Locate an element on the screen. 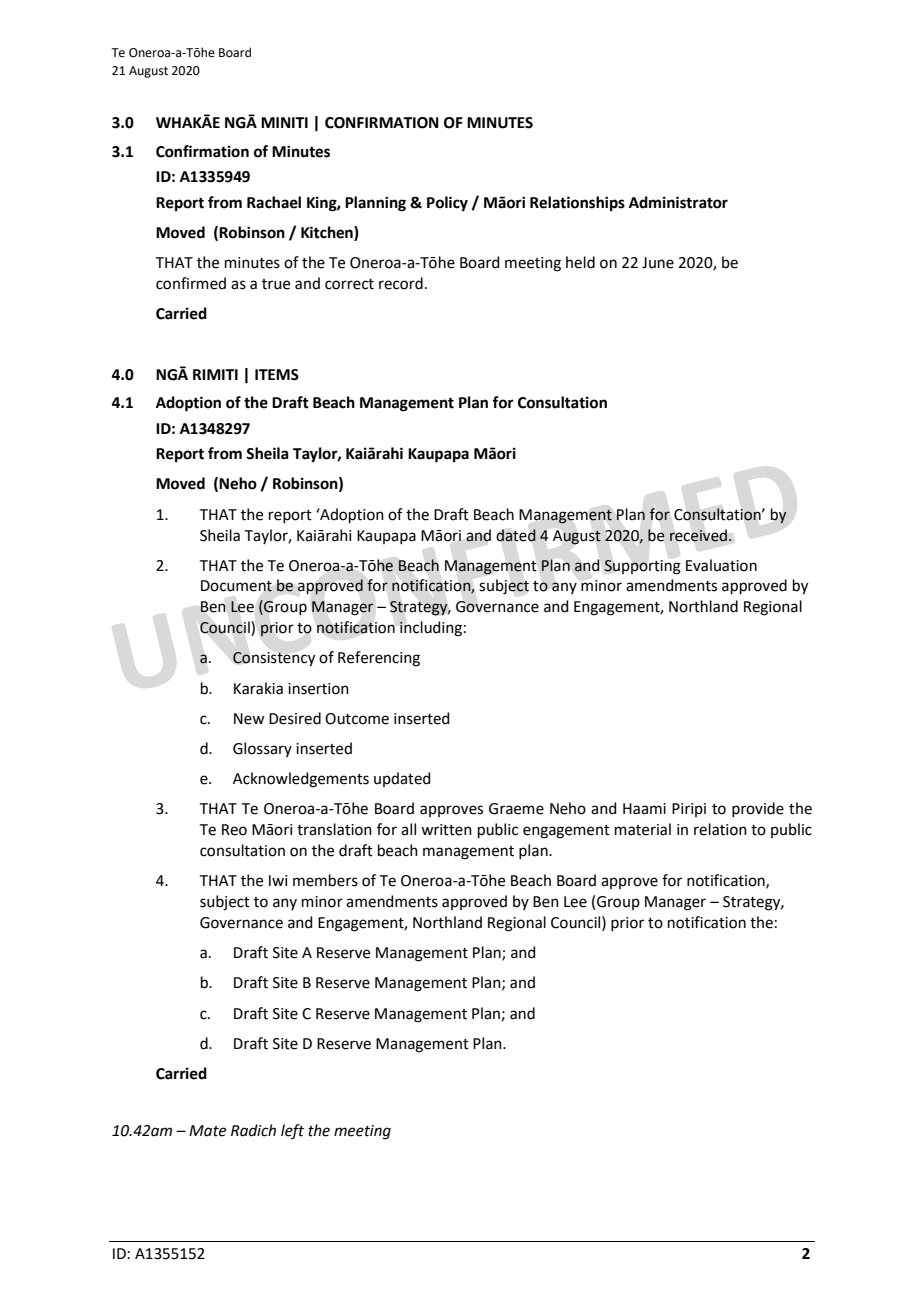 The image size is (924, 1308). Administrator is located at coordinates (678, 202).
